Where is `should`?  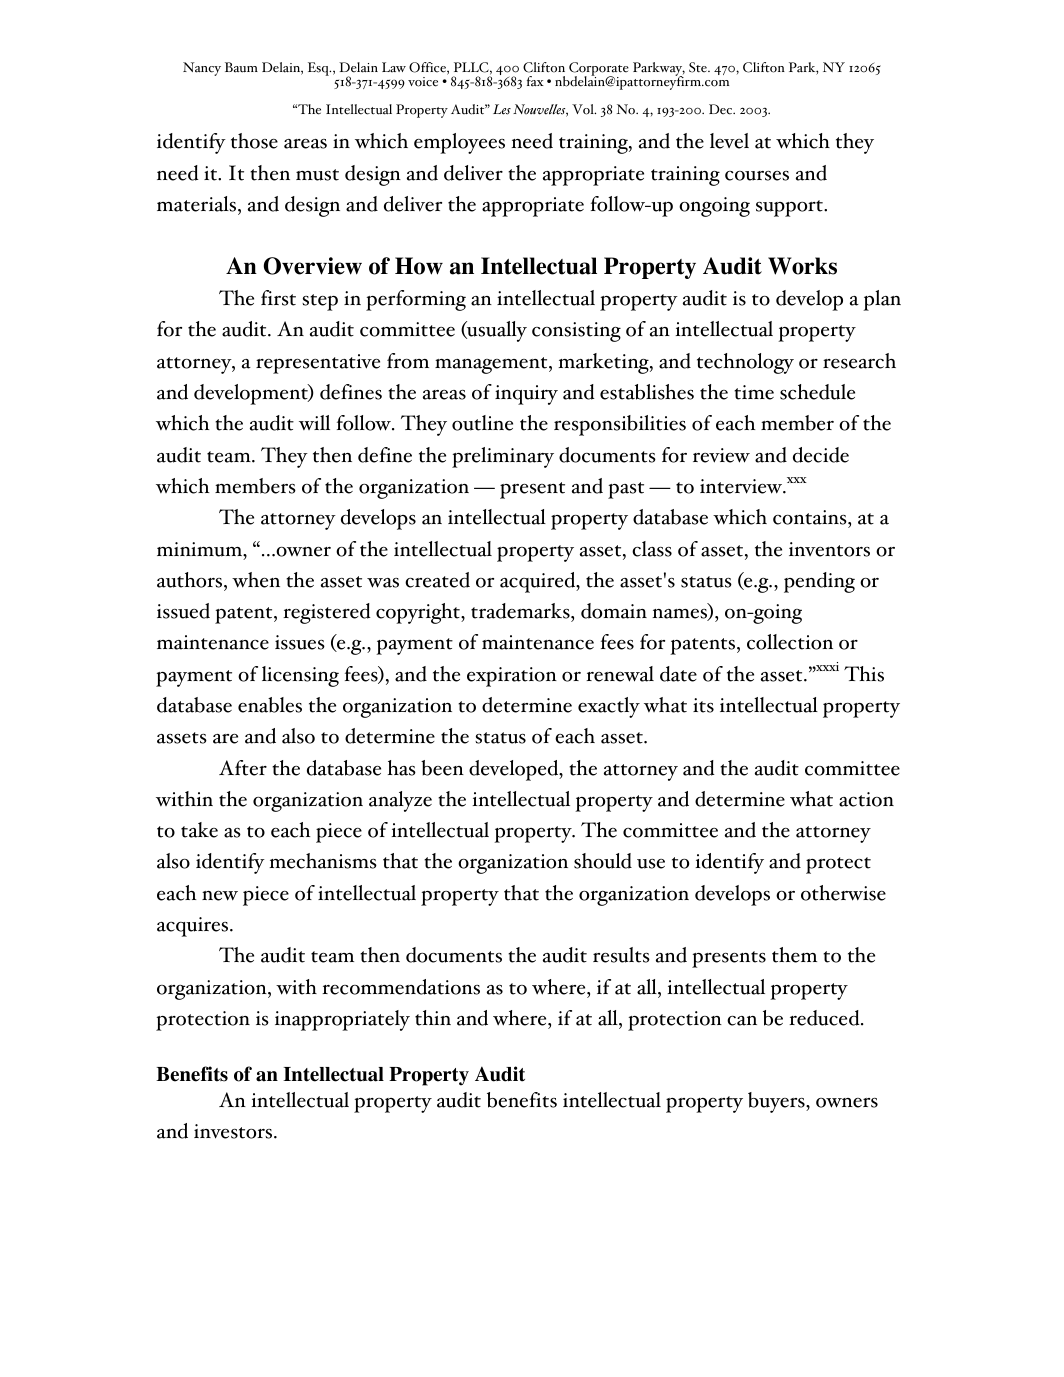
should is located at coordinates (603, 861).
